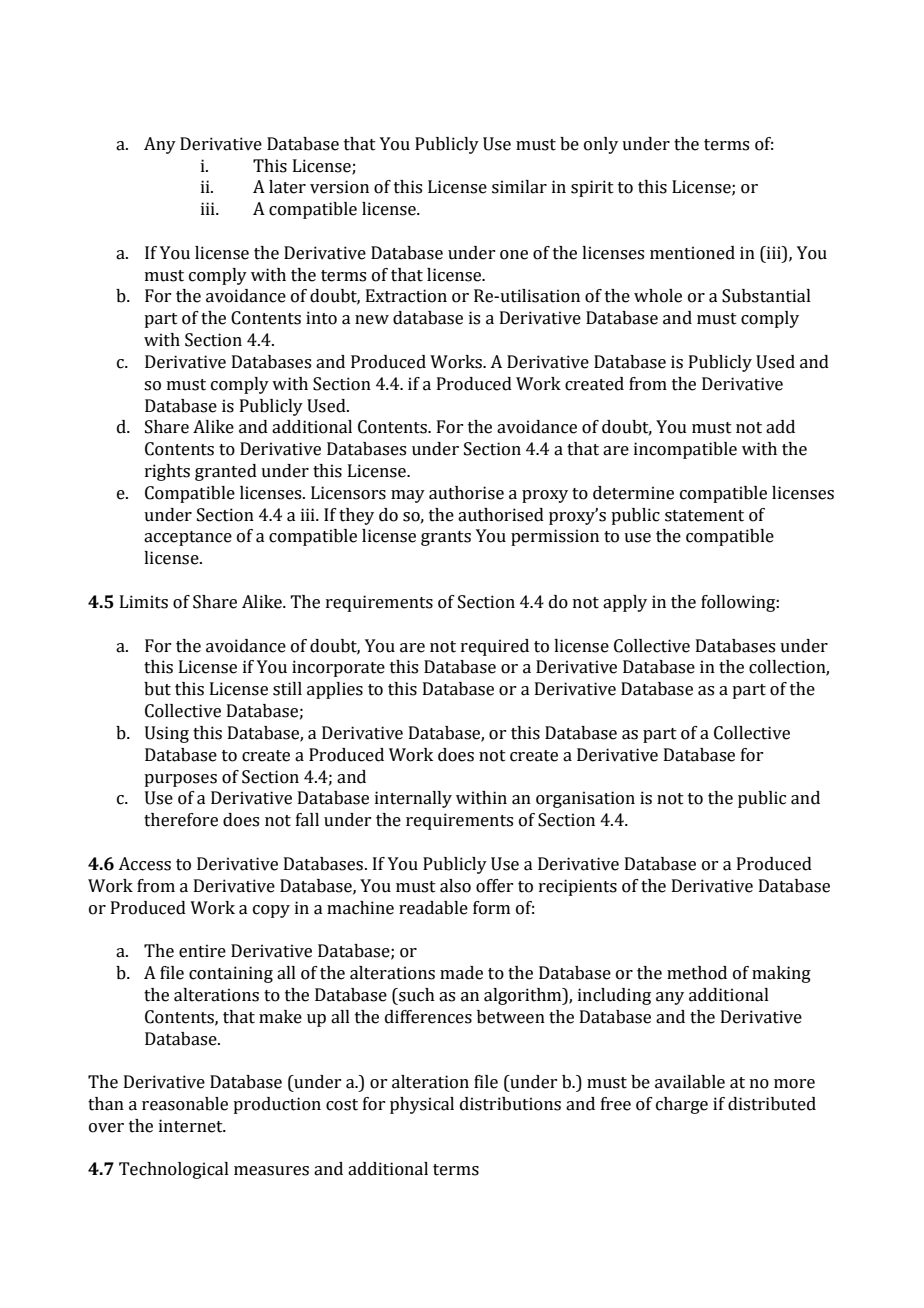 The width and height of the image is (924, 1308). Describe the element at coordinates (625, 603) in the image. I see `apply` at that location.
